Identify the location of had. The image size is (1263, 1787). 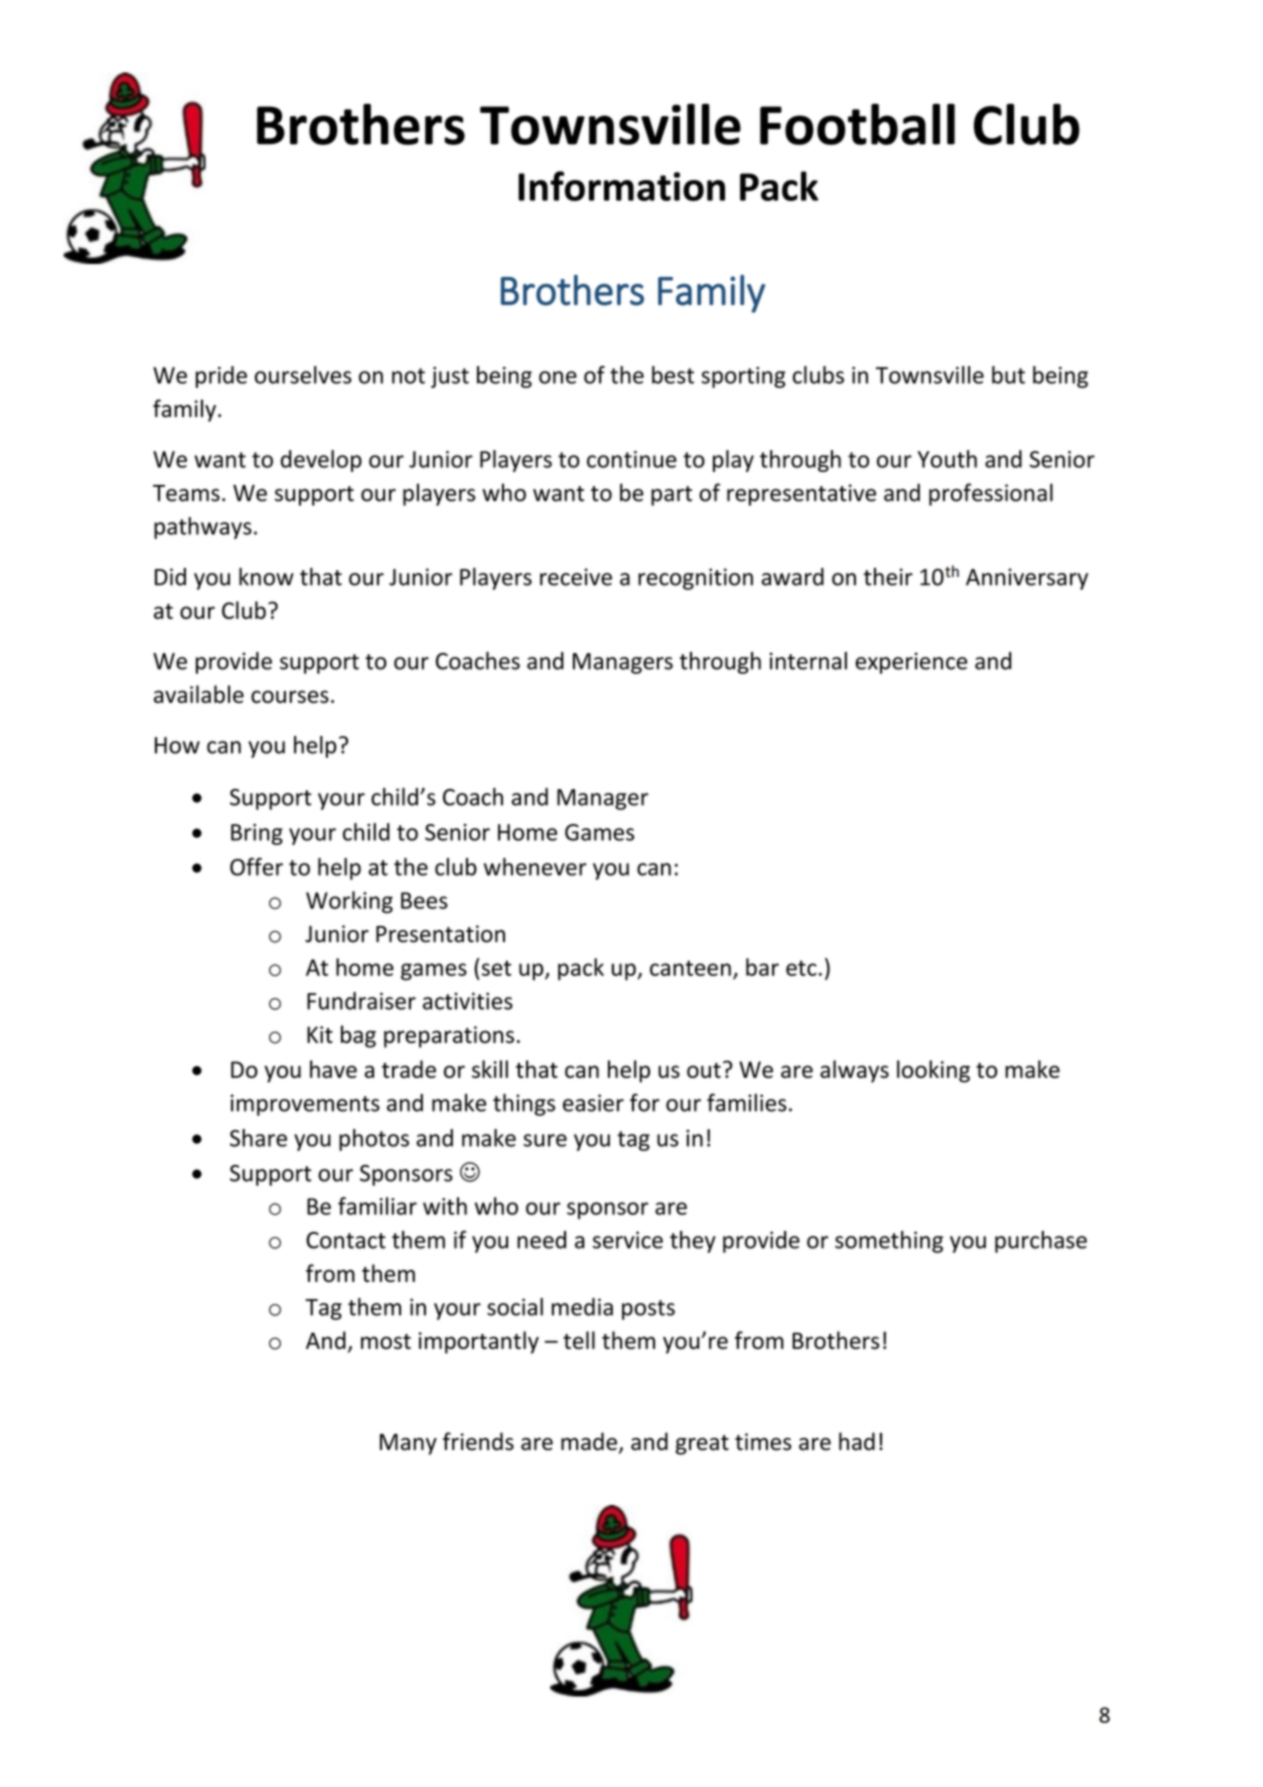
(857, 1441).
